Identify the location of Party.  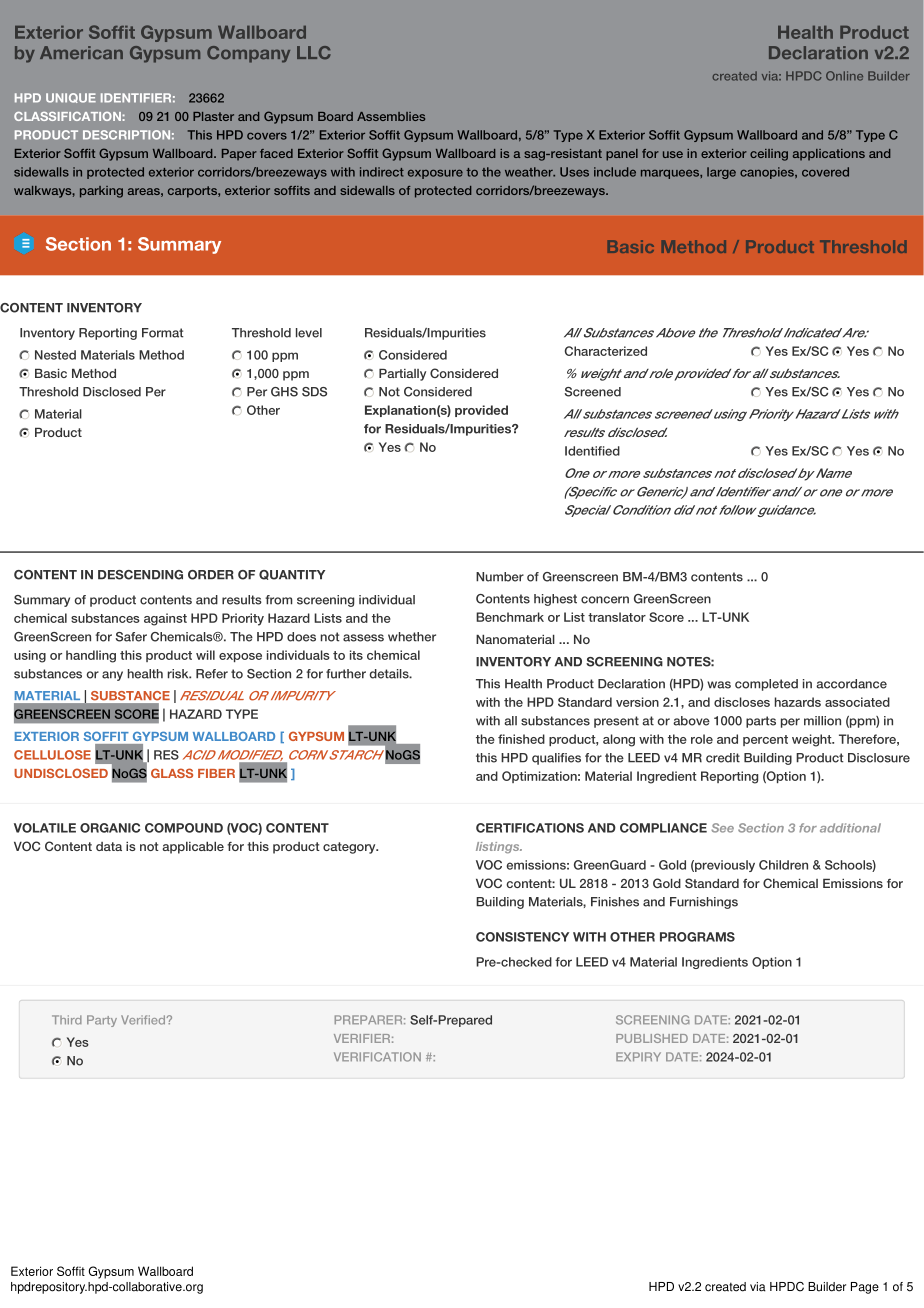
(102, 1021).
